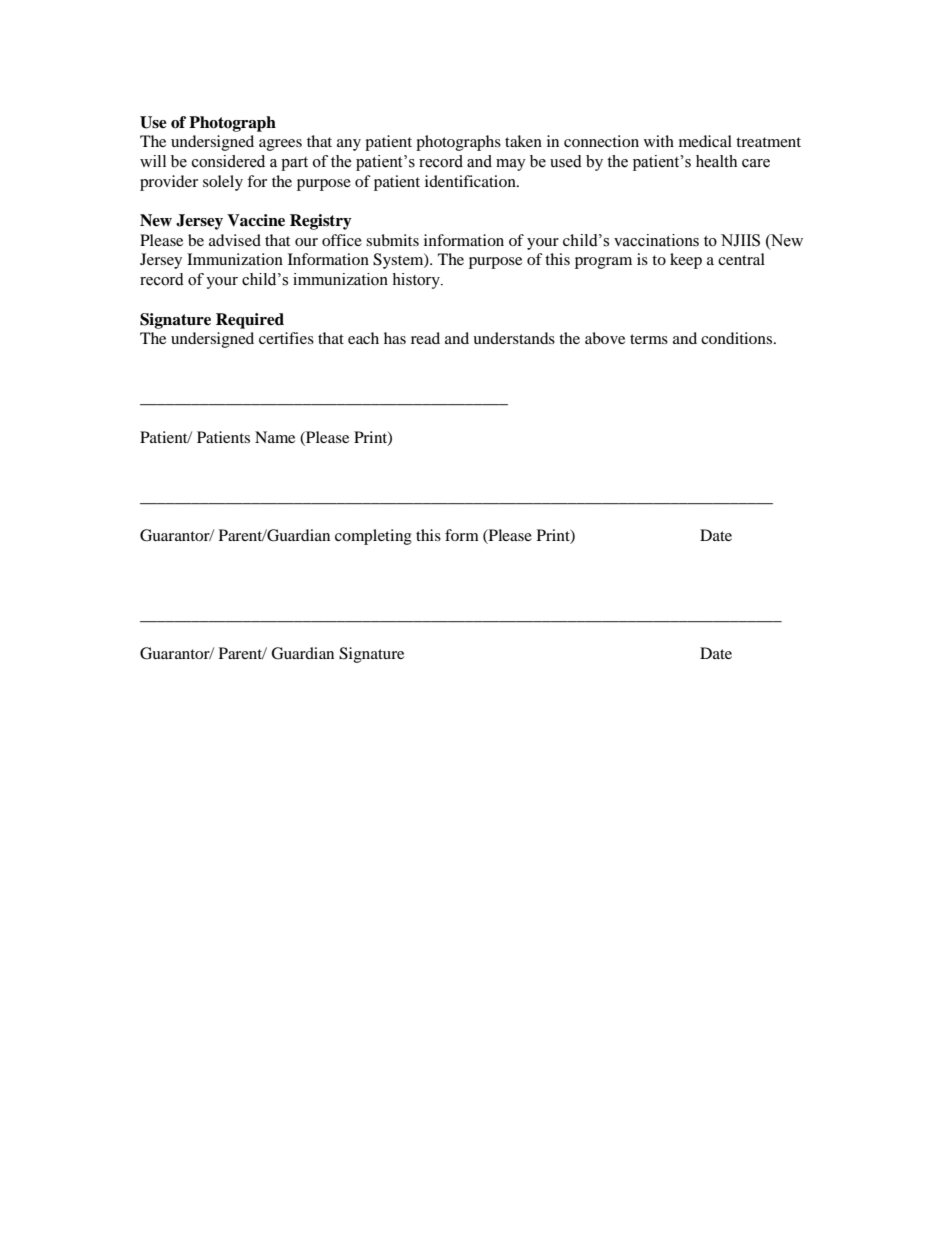 This image has width=952, height=1233. What do you see at coordinates (228, 161) in the image?
I see `considered` at bounding box center [228, 161].
